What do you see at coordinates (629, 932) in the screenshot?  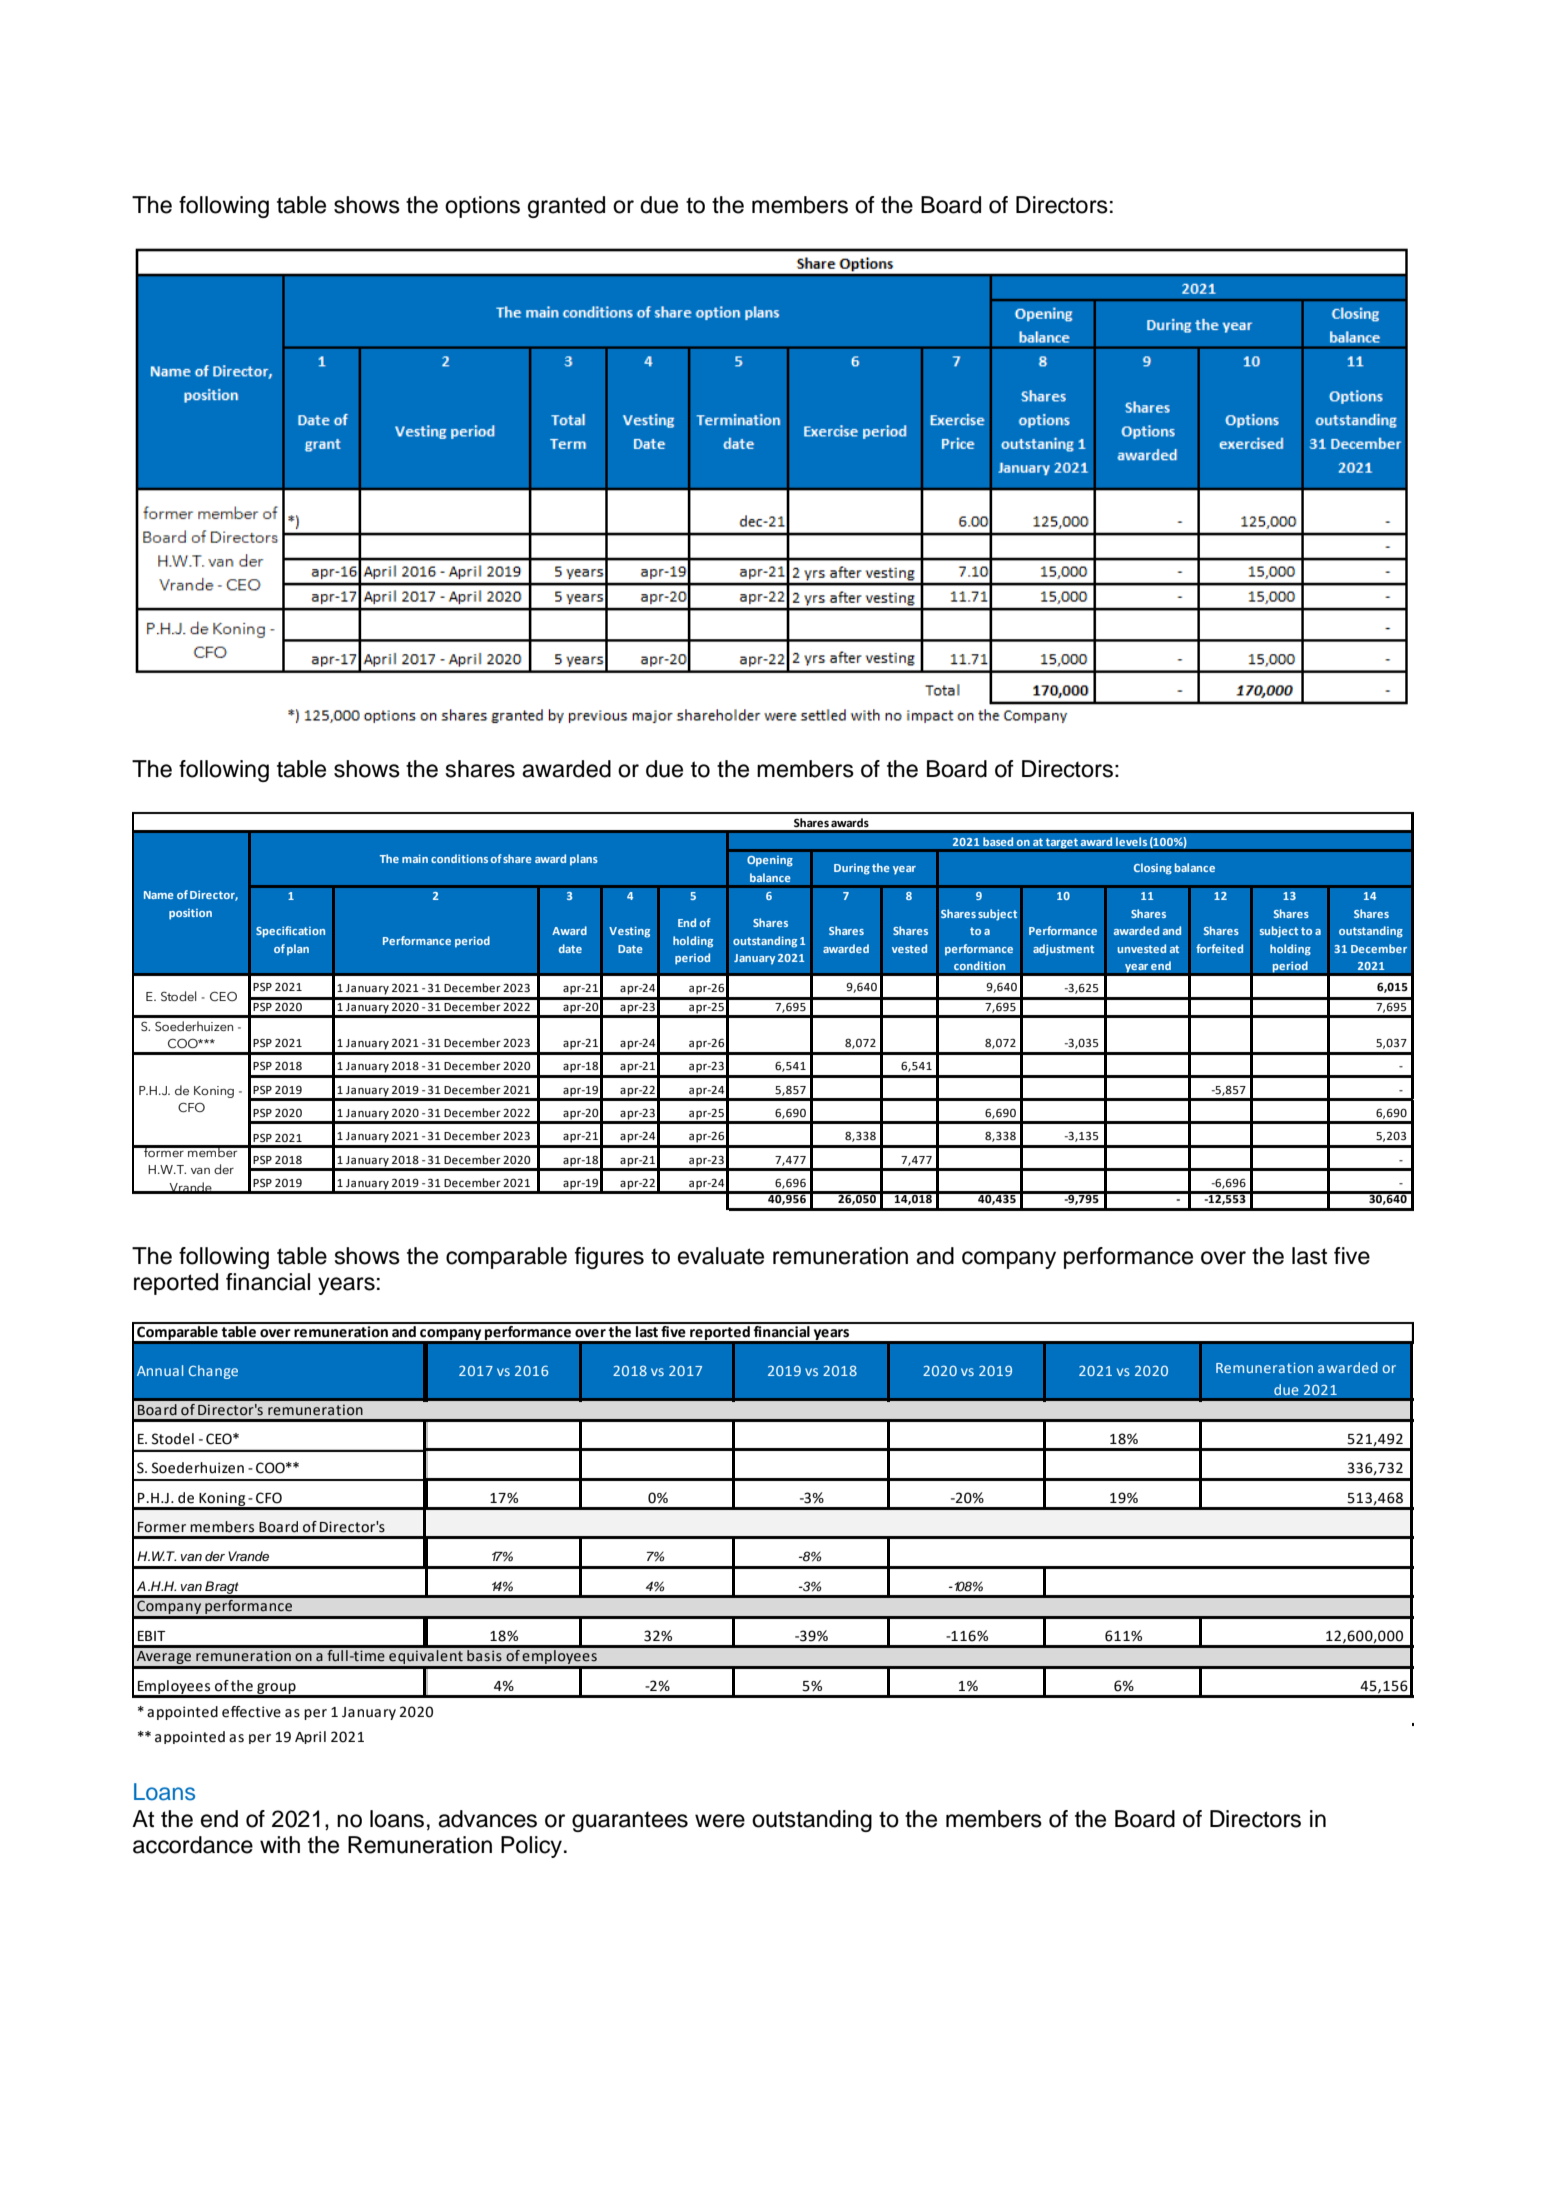 I see `Vesting` at bounding box center [629, 932].
